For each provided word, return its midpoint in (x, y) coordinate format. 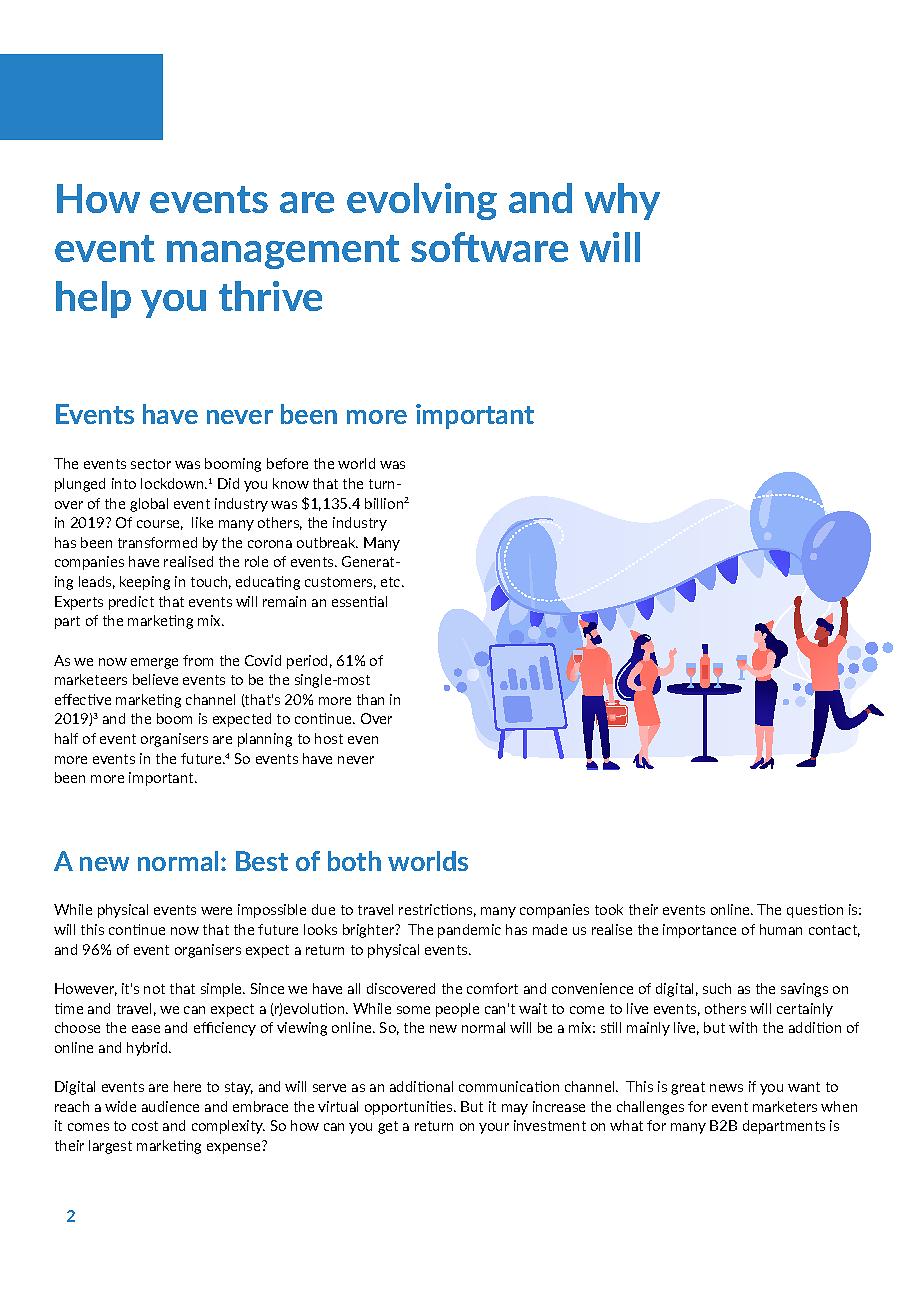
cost (145, 1126)
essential (359, 601)
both (354, 861)
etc (392, 582)
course (160, 525)
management (283, 252)
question (815, 911)
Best (262, 861)
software (489, 247)
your (494, 1128)
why (622, 201)
